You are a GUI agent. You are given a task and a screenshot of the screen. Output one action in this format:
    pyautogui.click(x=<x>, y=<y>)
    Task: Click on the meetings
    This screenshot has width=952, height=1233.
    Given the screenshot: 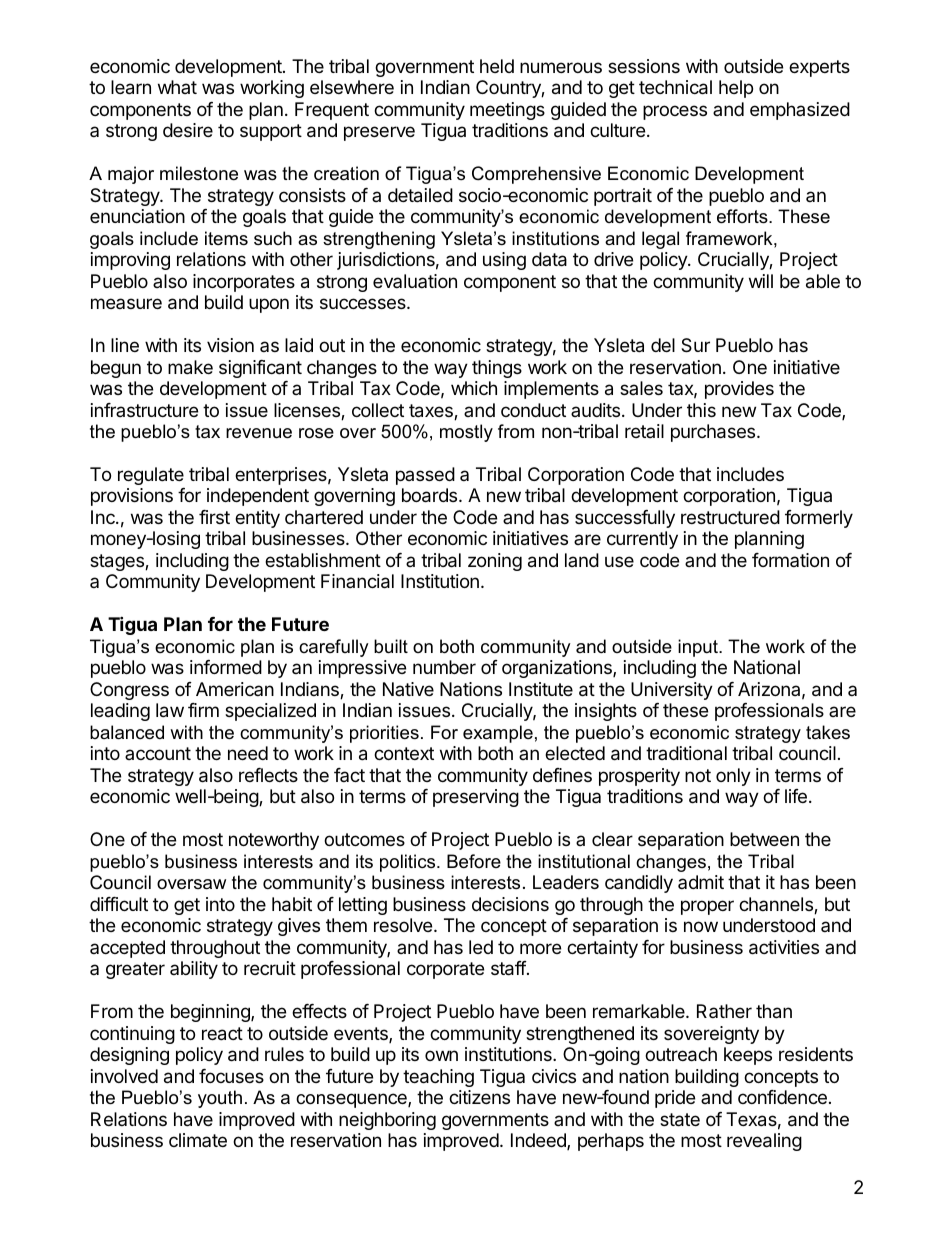 What is the action you would take?
    pyautogui.click(x=507, y=111)
